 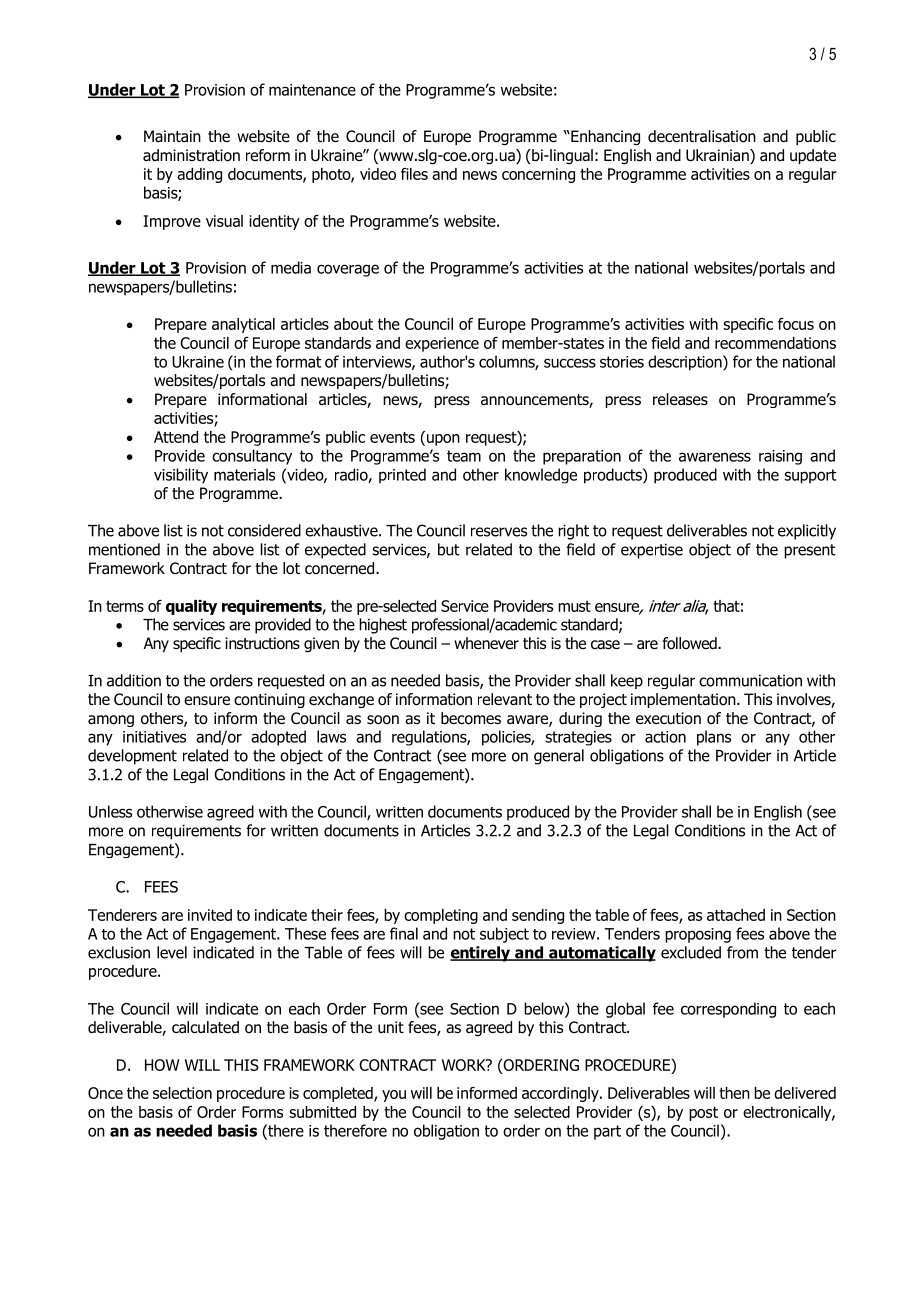 What do you see at coordinates (210, 915) in the document?
I see `invited` at bounding box center [210, 915].
